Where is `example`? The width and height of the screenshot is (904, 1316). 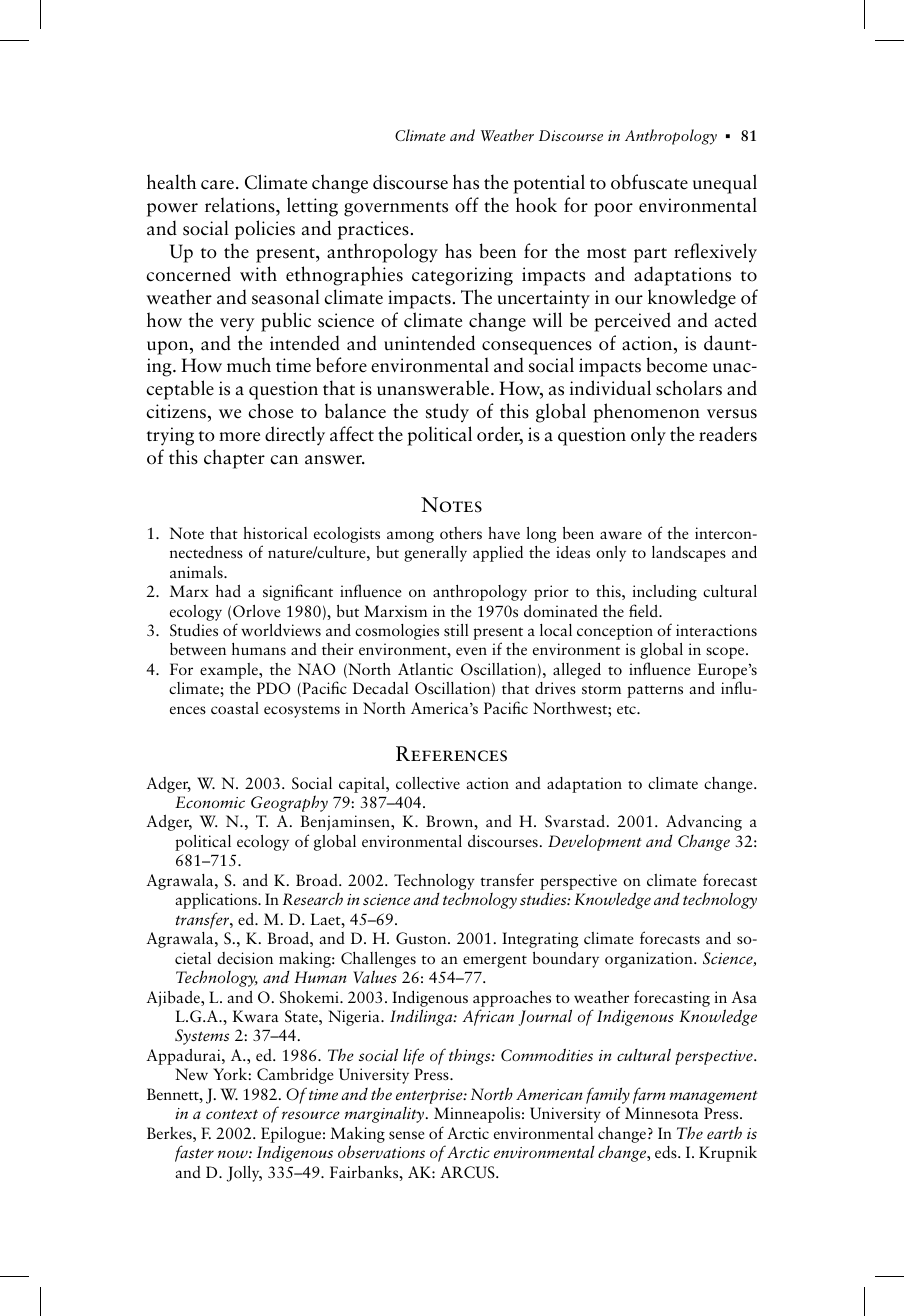
example is located at coordinates (230, 671).
